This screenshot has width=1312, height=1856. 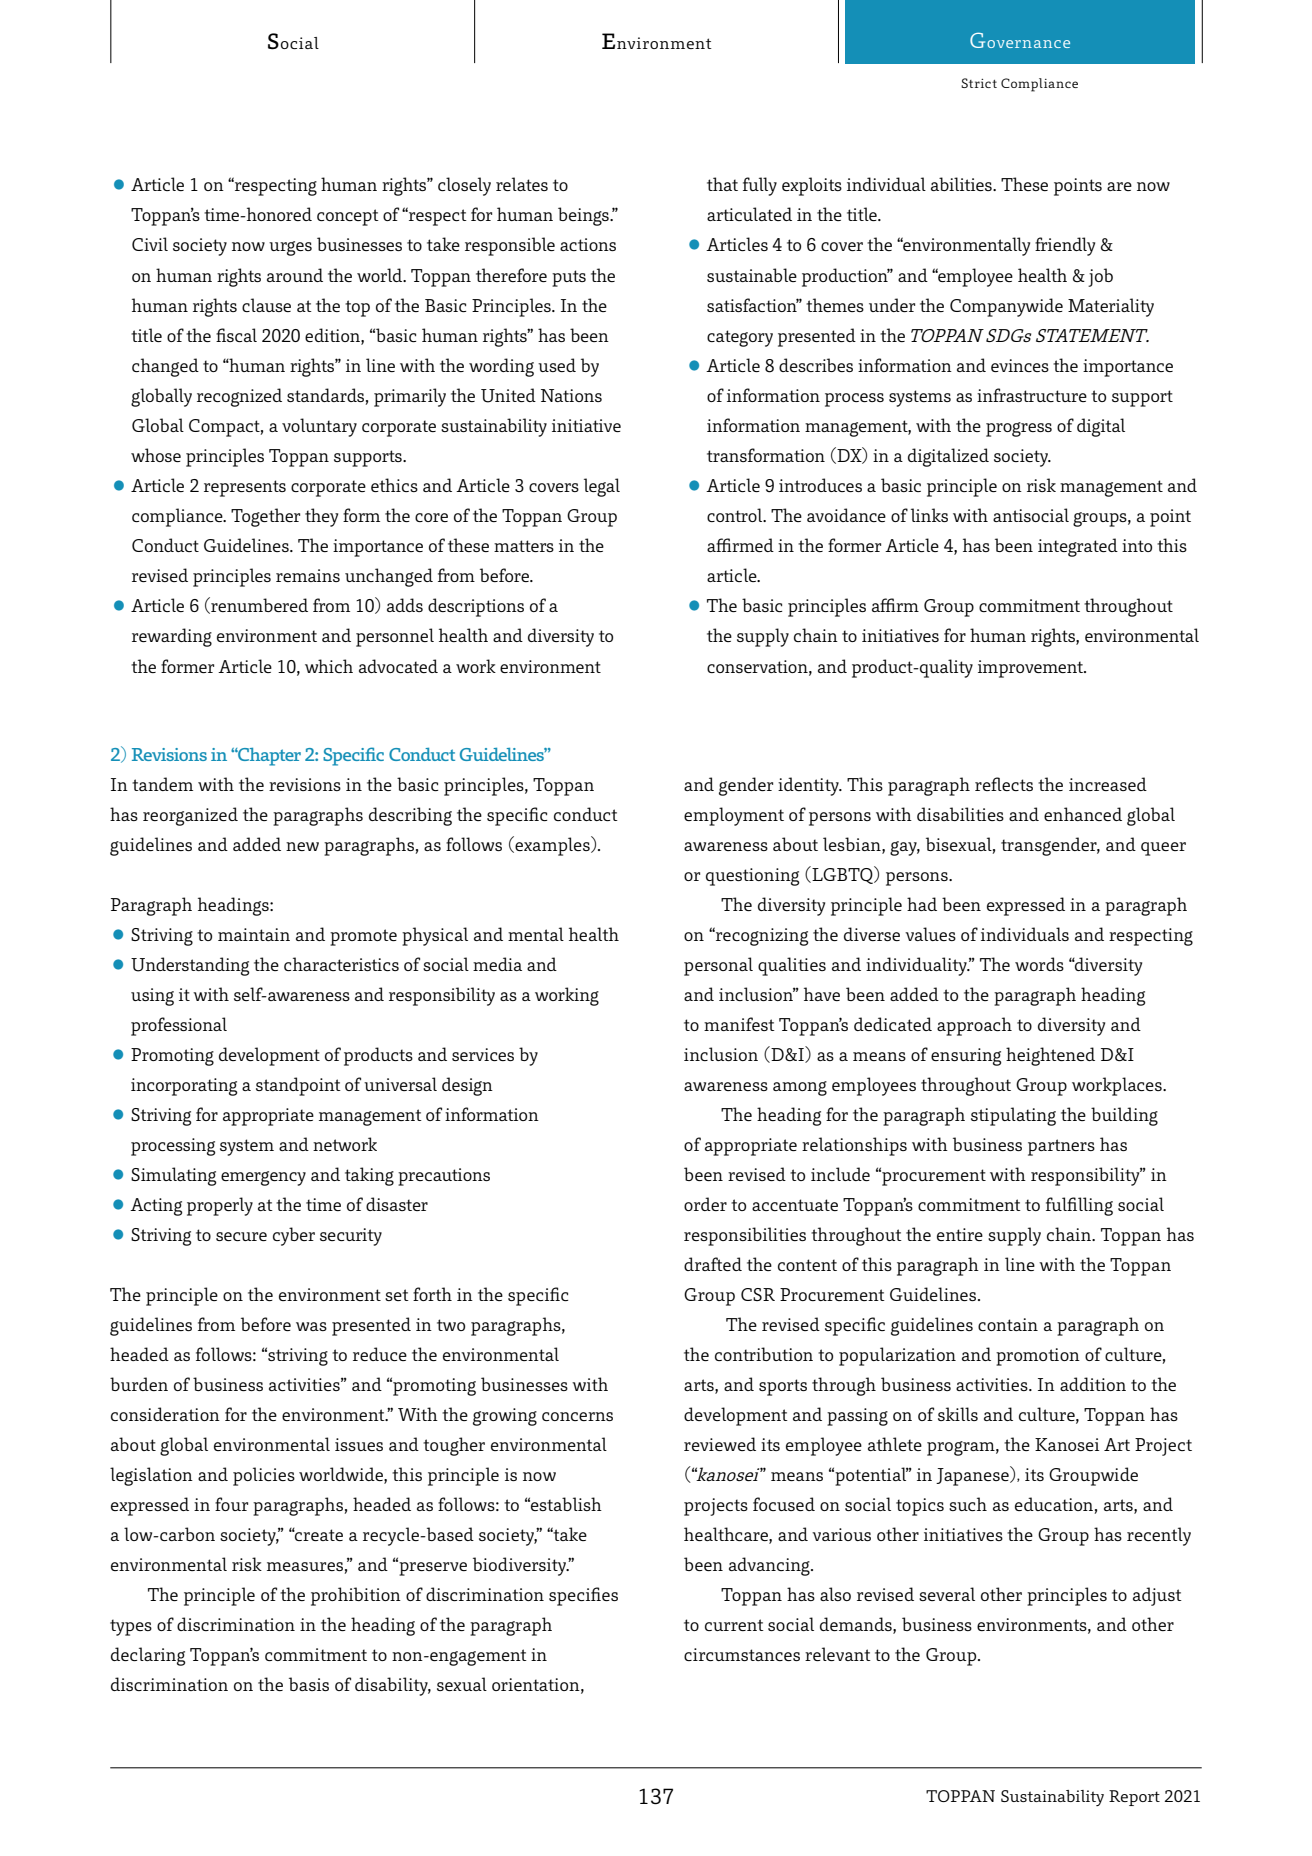 I want to click on that, so click(x=722, y=184).
